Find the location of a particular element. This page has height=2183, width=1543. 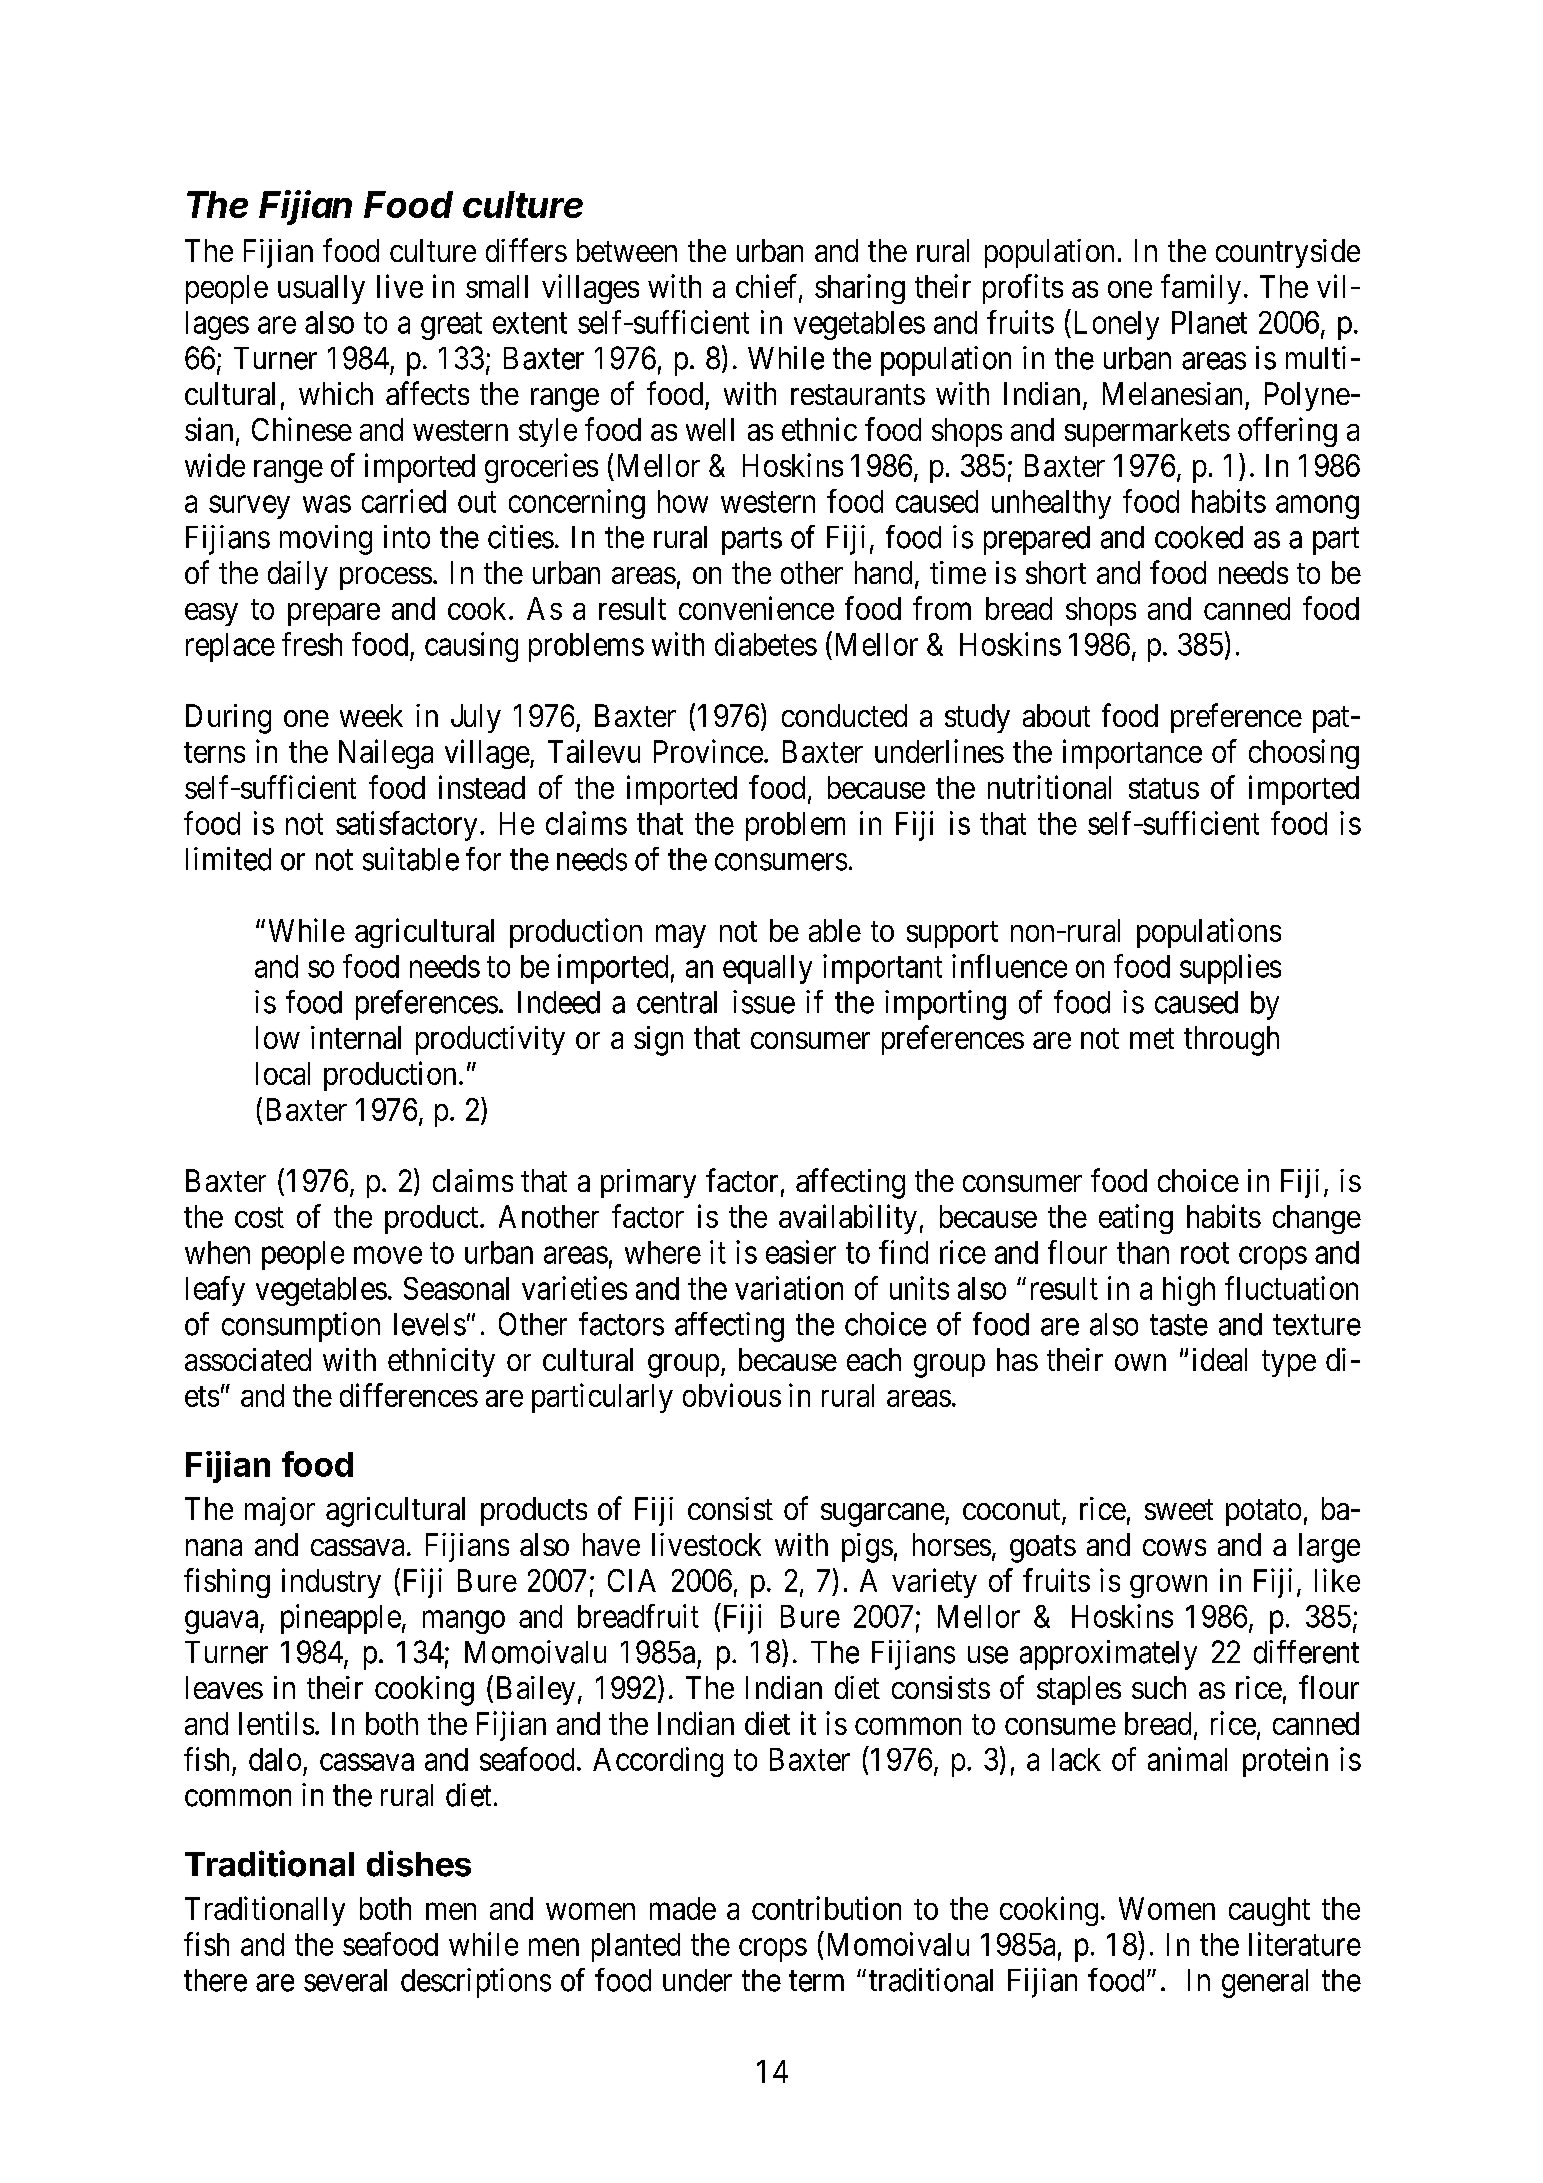

local is located at coordinates (283, 1073).
